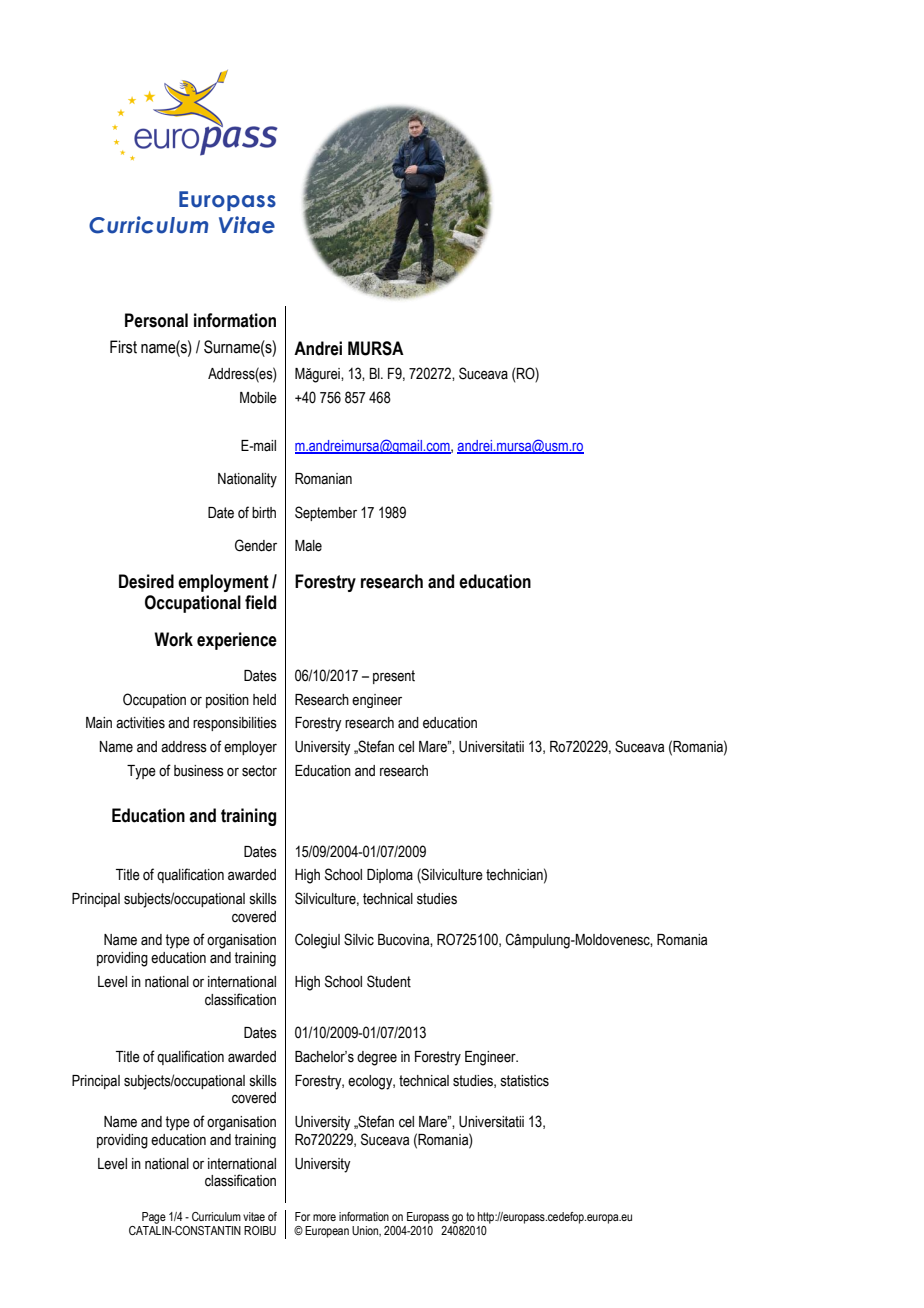 The image size is (924, 1308). What do you see at coordinates (154, 1219) in the image?
I see `Page` at bounding box center [154, 1219].
